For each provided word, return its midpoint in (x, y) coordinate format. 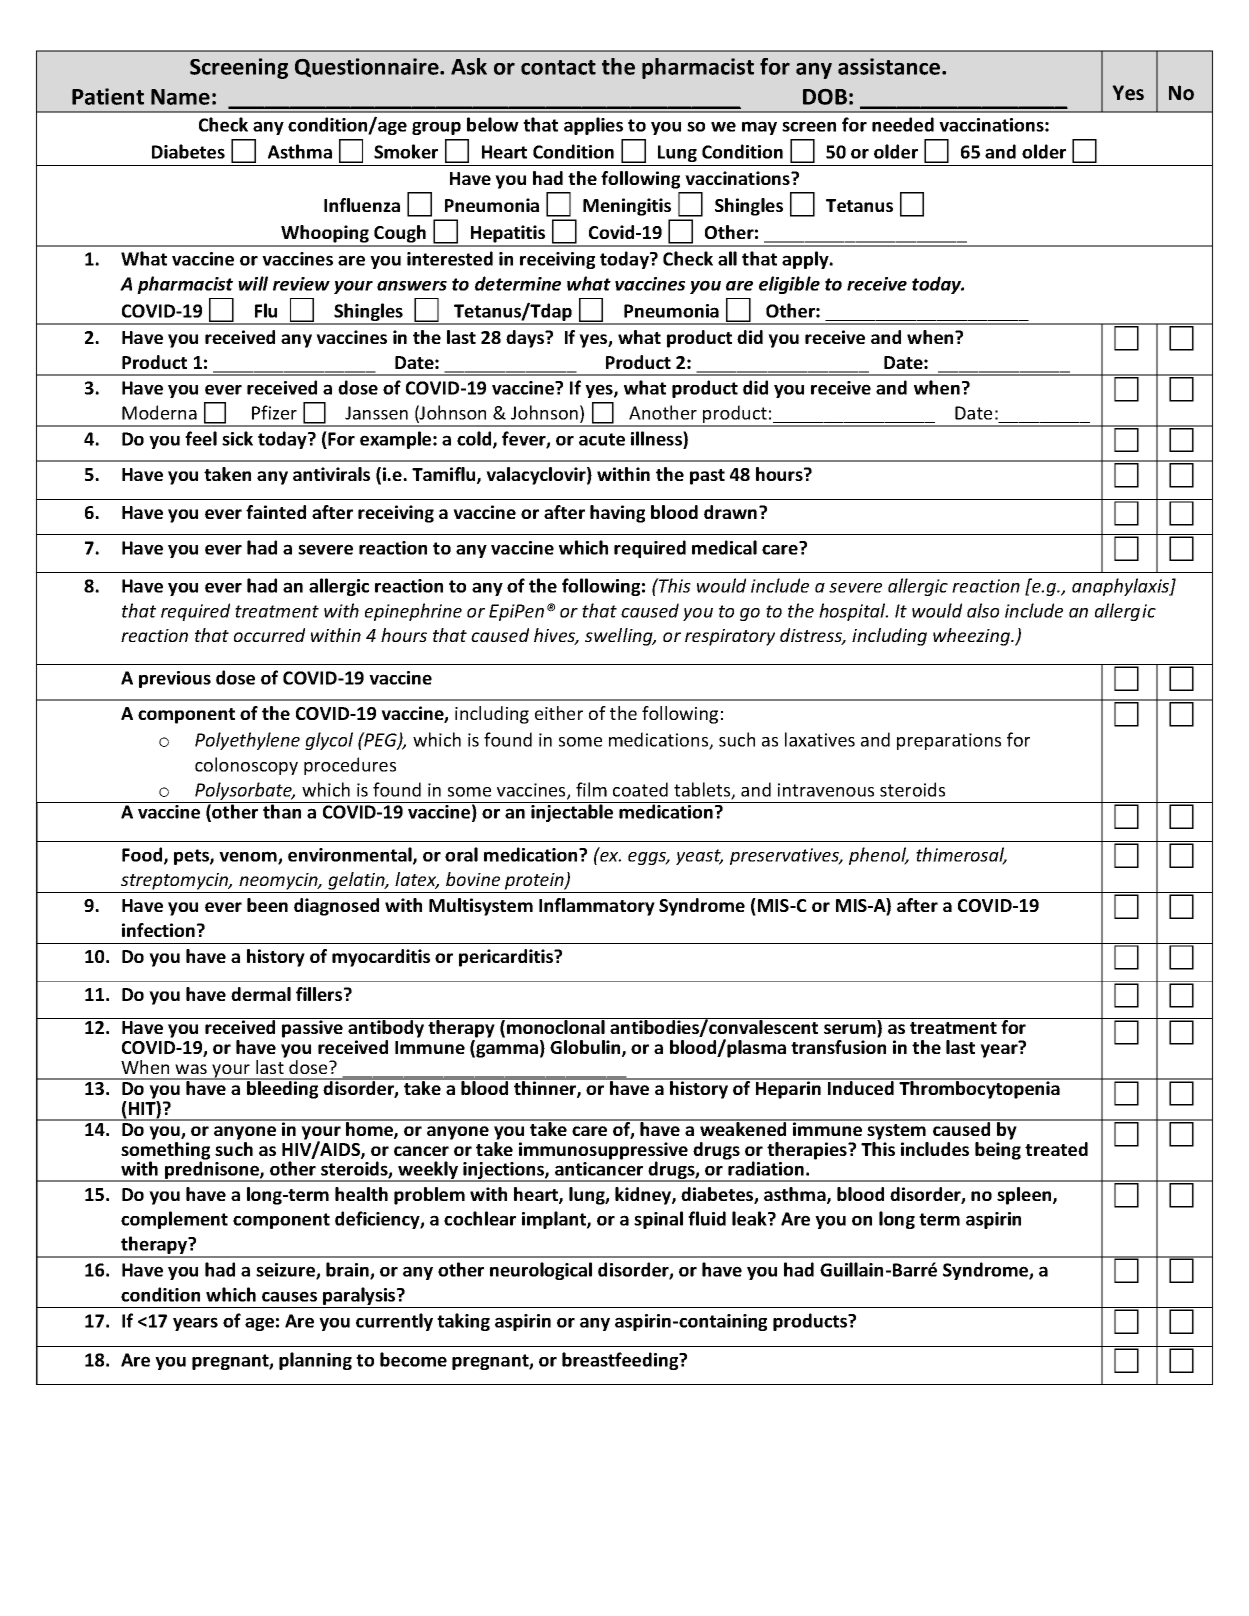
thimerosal (961, 855)
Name (180, 97)
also (983, 610)
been (267, 905)
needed (903, 124)
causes (289, 1296)
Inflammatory (597, 907)
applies (593, 126)
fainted (276, 512)
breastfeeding (621, 1361)
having (617, 514)
